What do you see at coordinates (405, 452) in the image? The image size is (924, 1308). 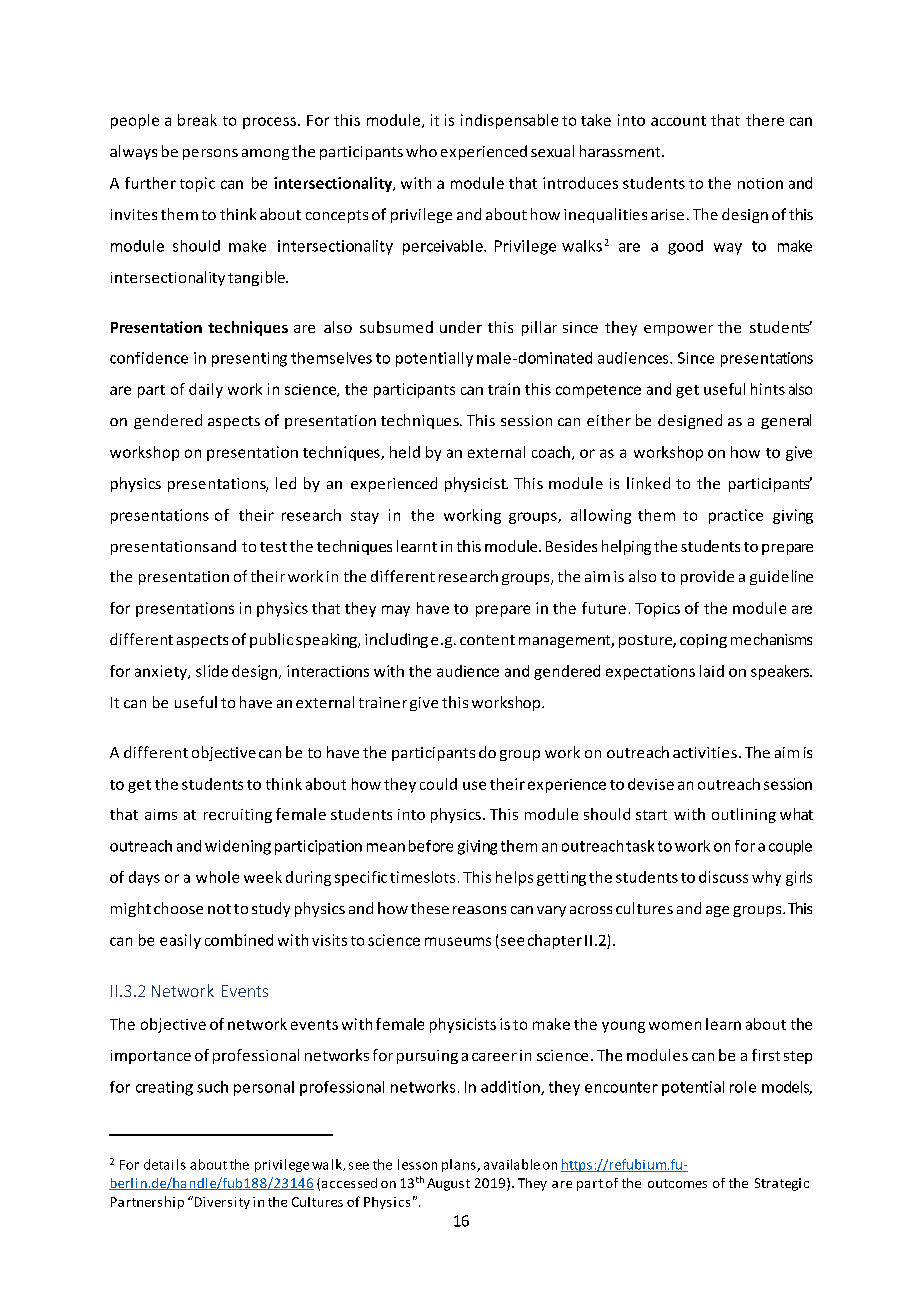 I see `held` at bounding box center [405, 452].
